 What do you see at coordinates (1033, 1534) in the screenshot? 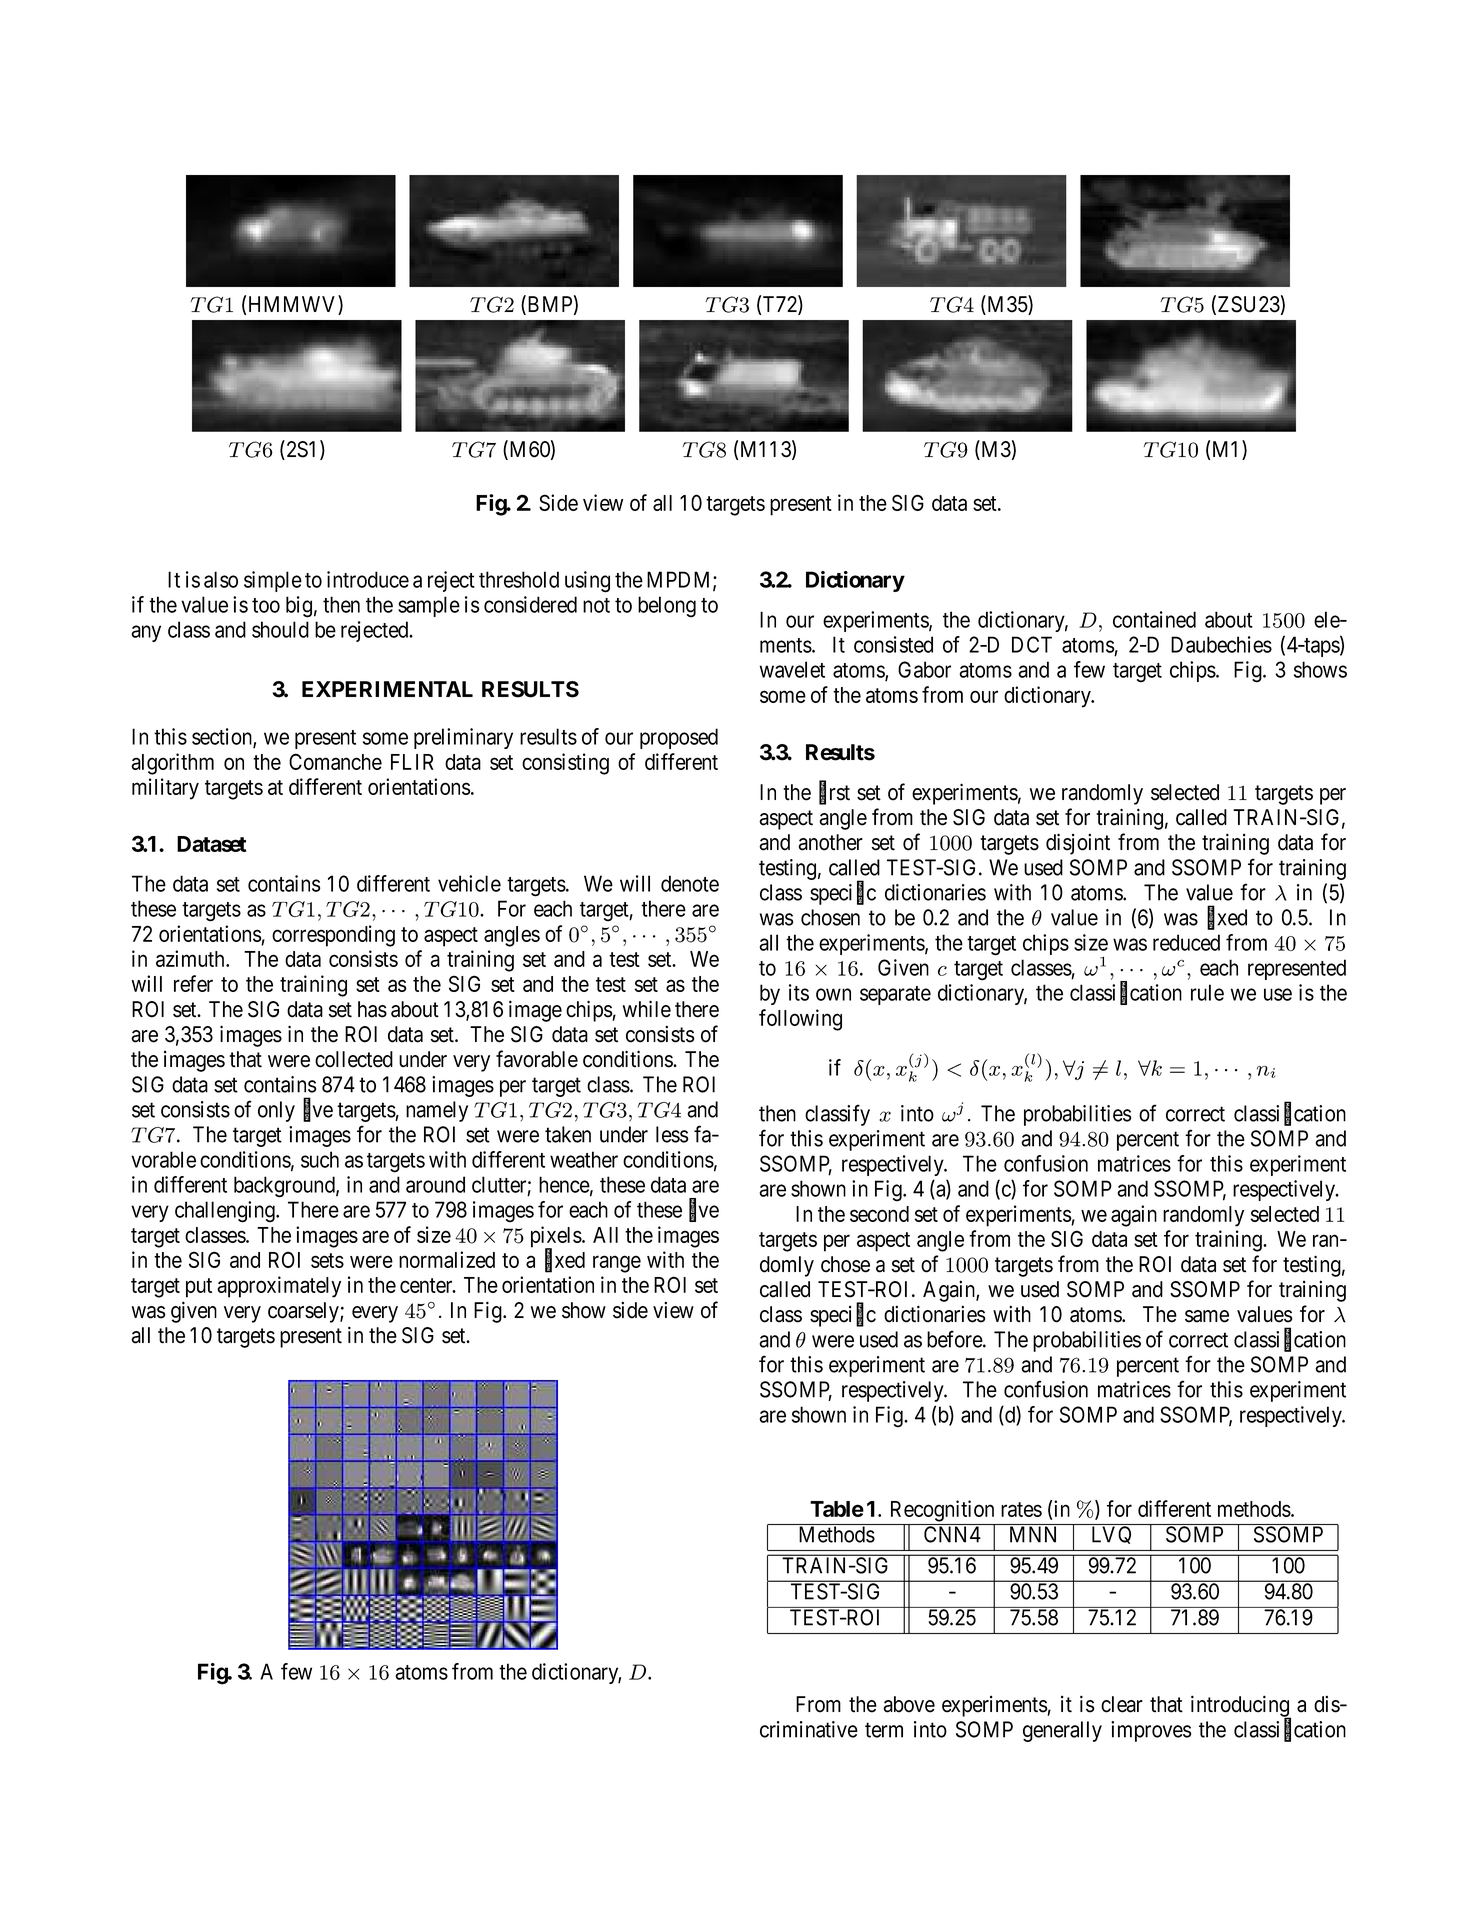
I see `MNN` at bounding box center [1033, 1534].
